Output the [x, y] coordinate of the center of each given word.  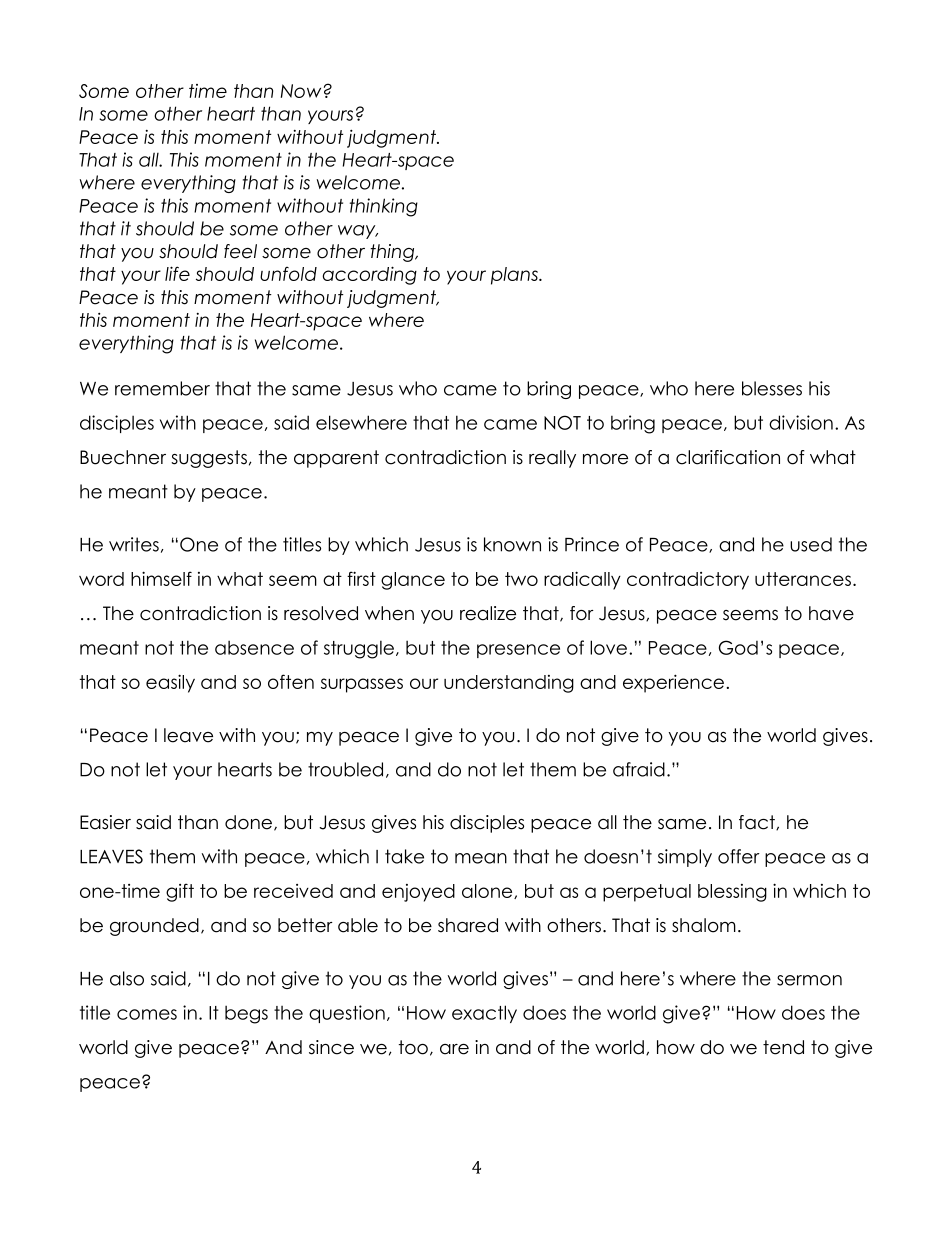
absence [254, 647]
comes [147, 1014]
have [831, 613]
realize [488, 613]
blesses [772, 388]
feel [240, 251]
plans [515, 276]
